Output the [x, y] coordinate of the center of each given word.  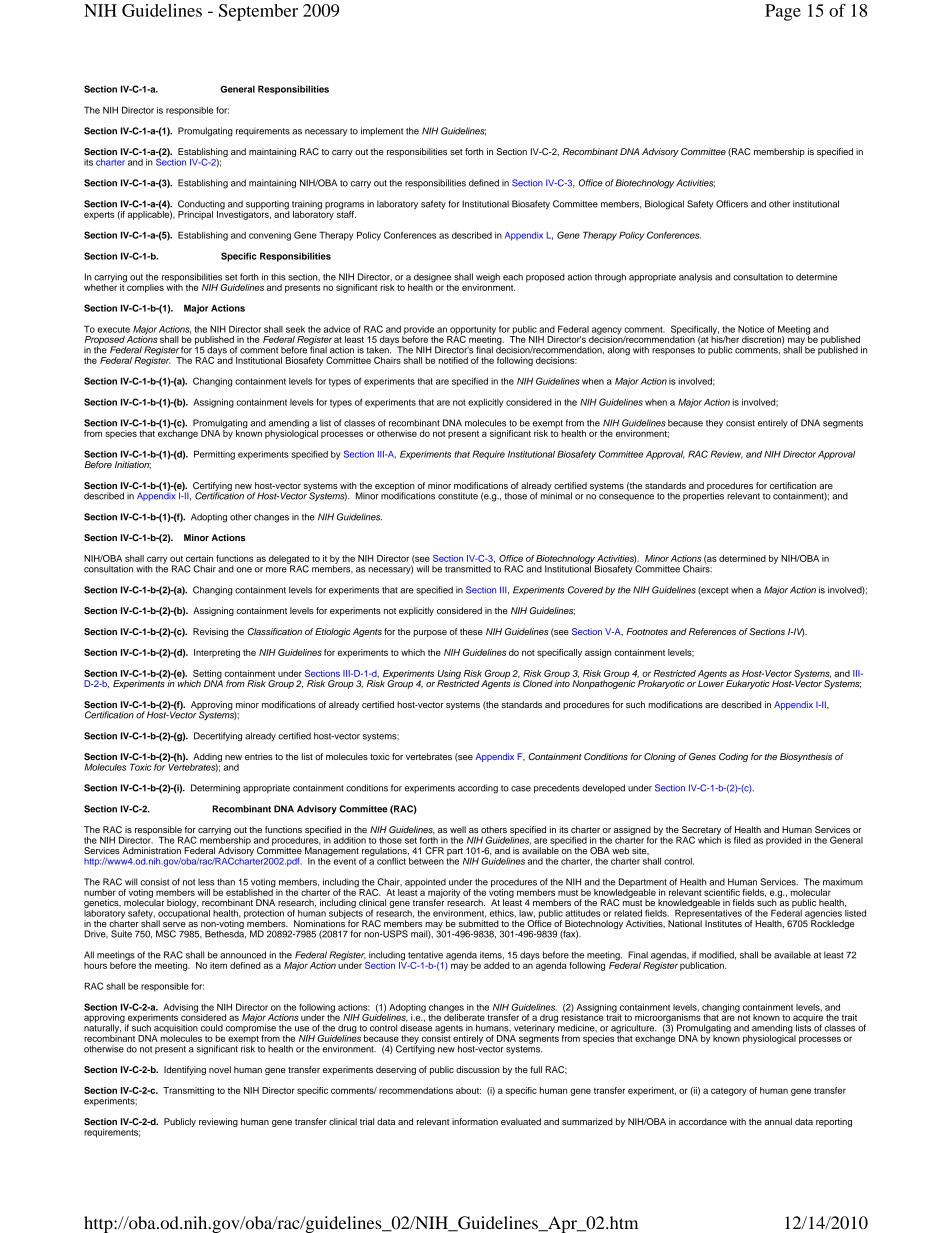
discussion [478, 1069]
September [258, 12]
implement [382, 131]
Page [783, 12]
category [729, 1092]
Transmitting [188, 1091]
